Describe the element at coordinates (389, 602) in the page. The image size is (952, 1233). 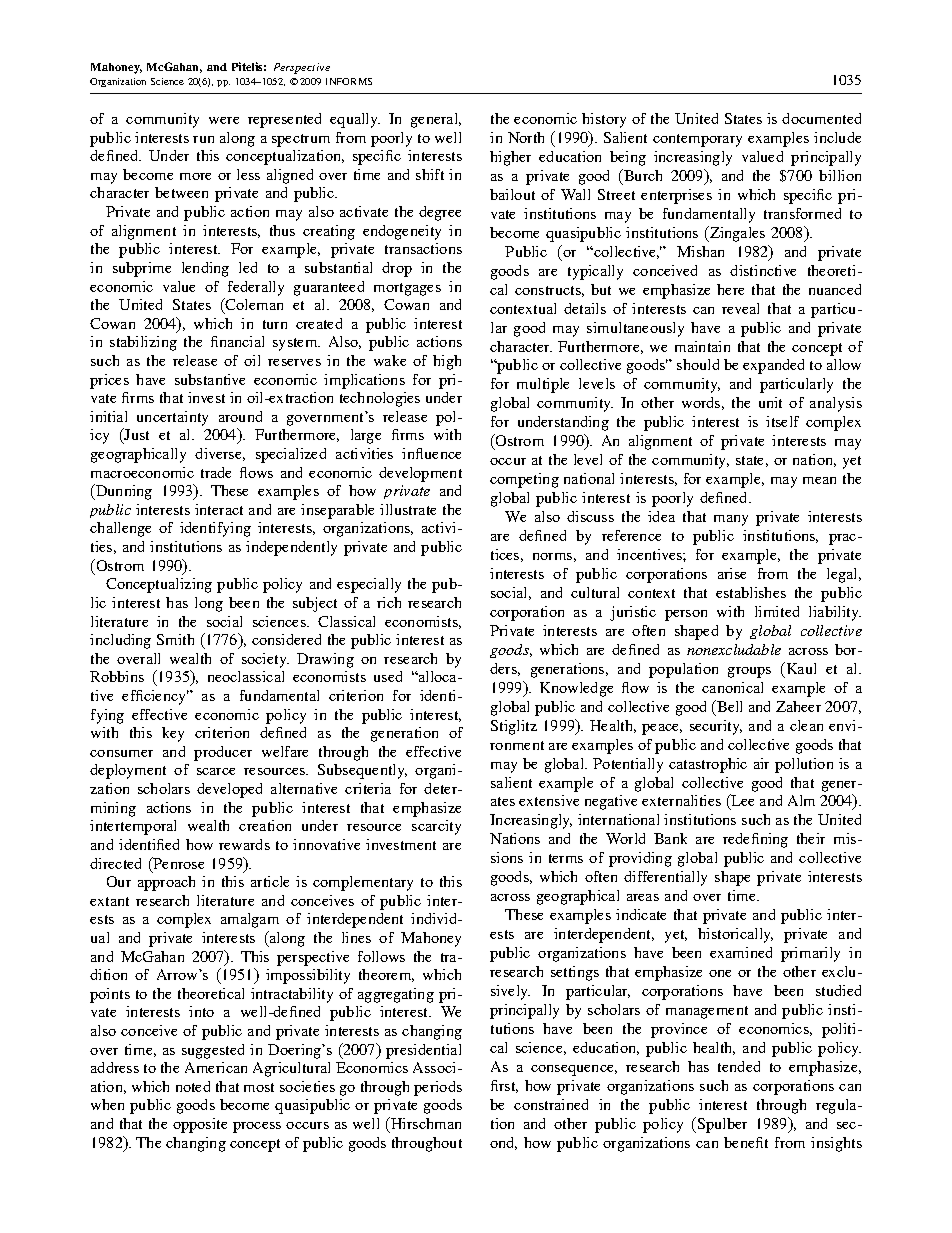
I see `rich` at that location.
